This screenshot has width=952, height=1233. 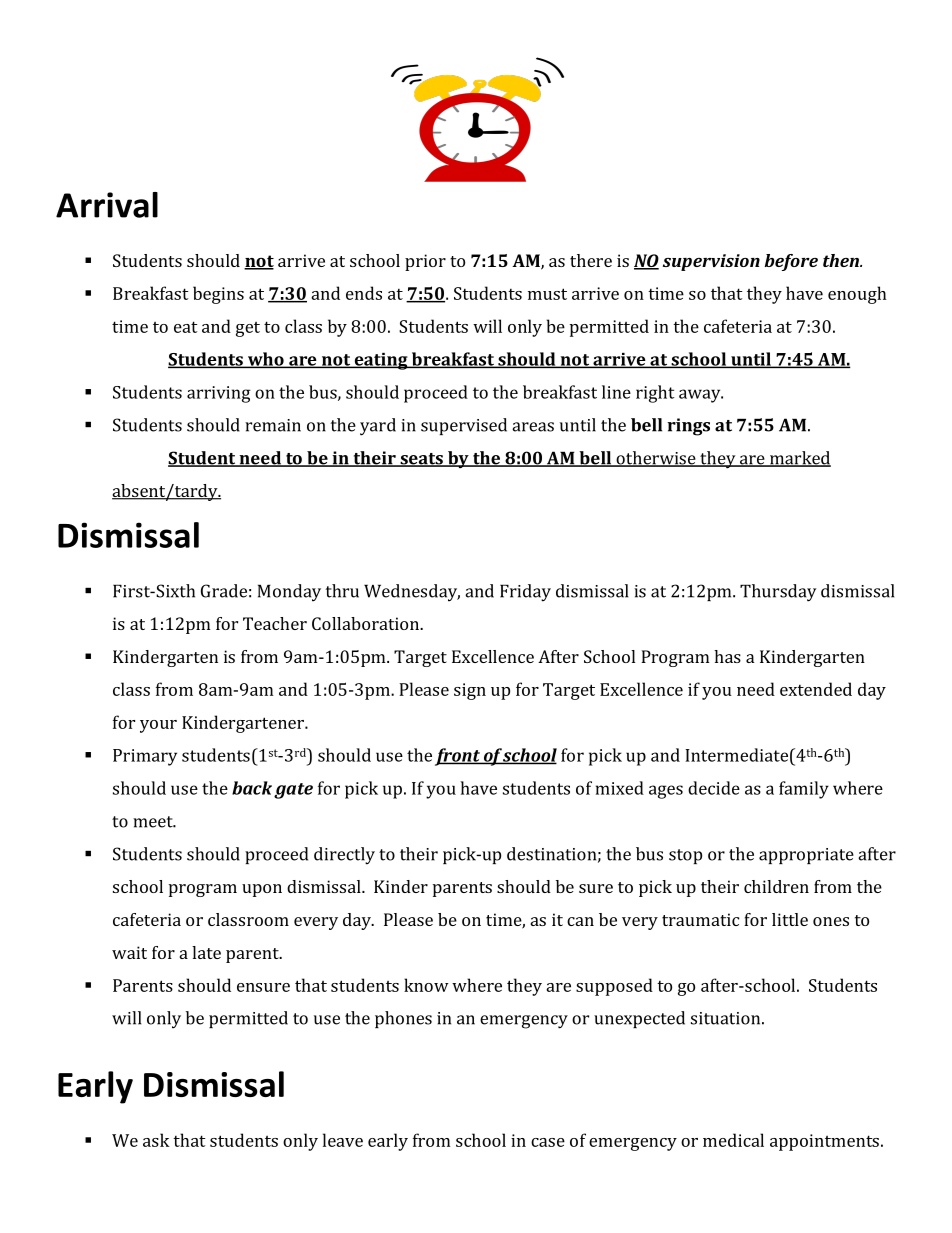 What do you see at coordinates (156, 1140) in the screenshot?
I see `ask` at bounding box center [156, 1140].
